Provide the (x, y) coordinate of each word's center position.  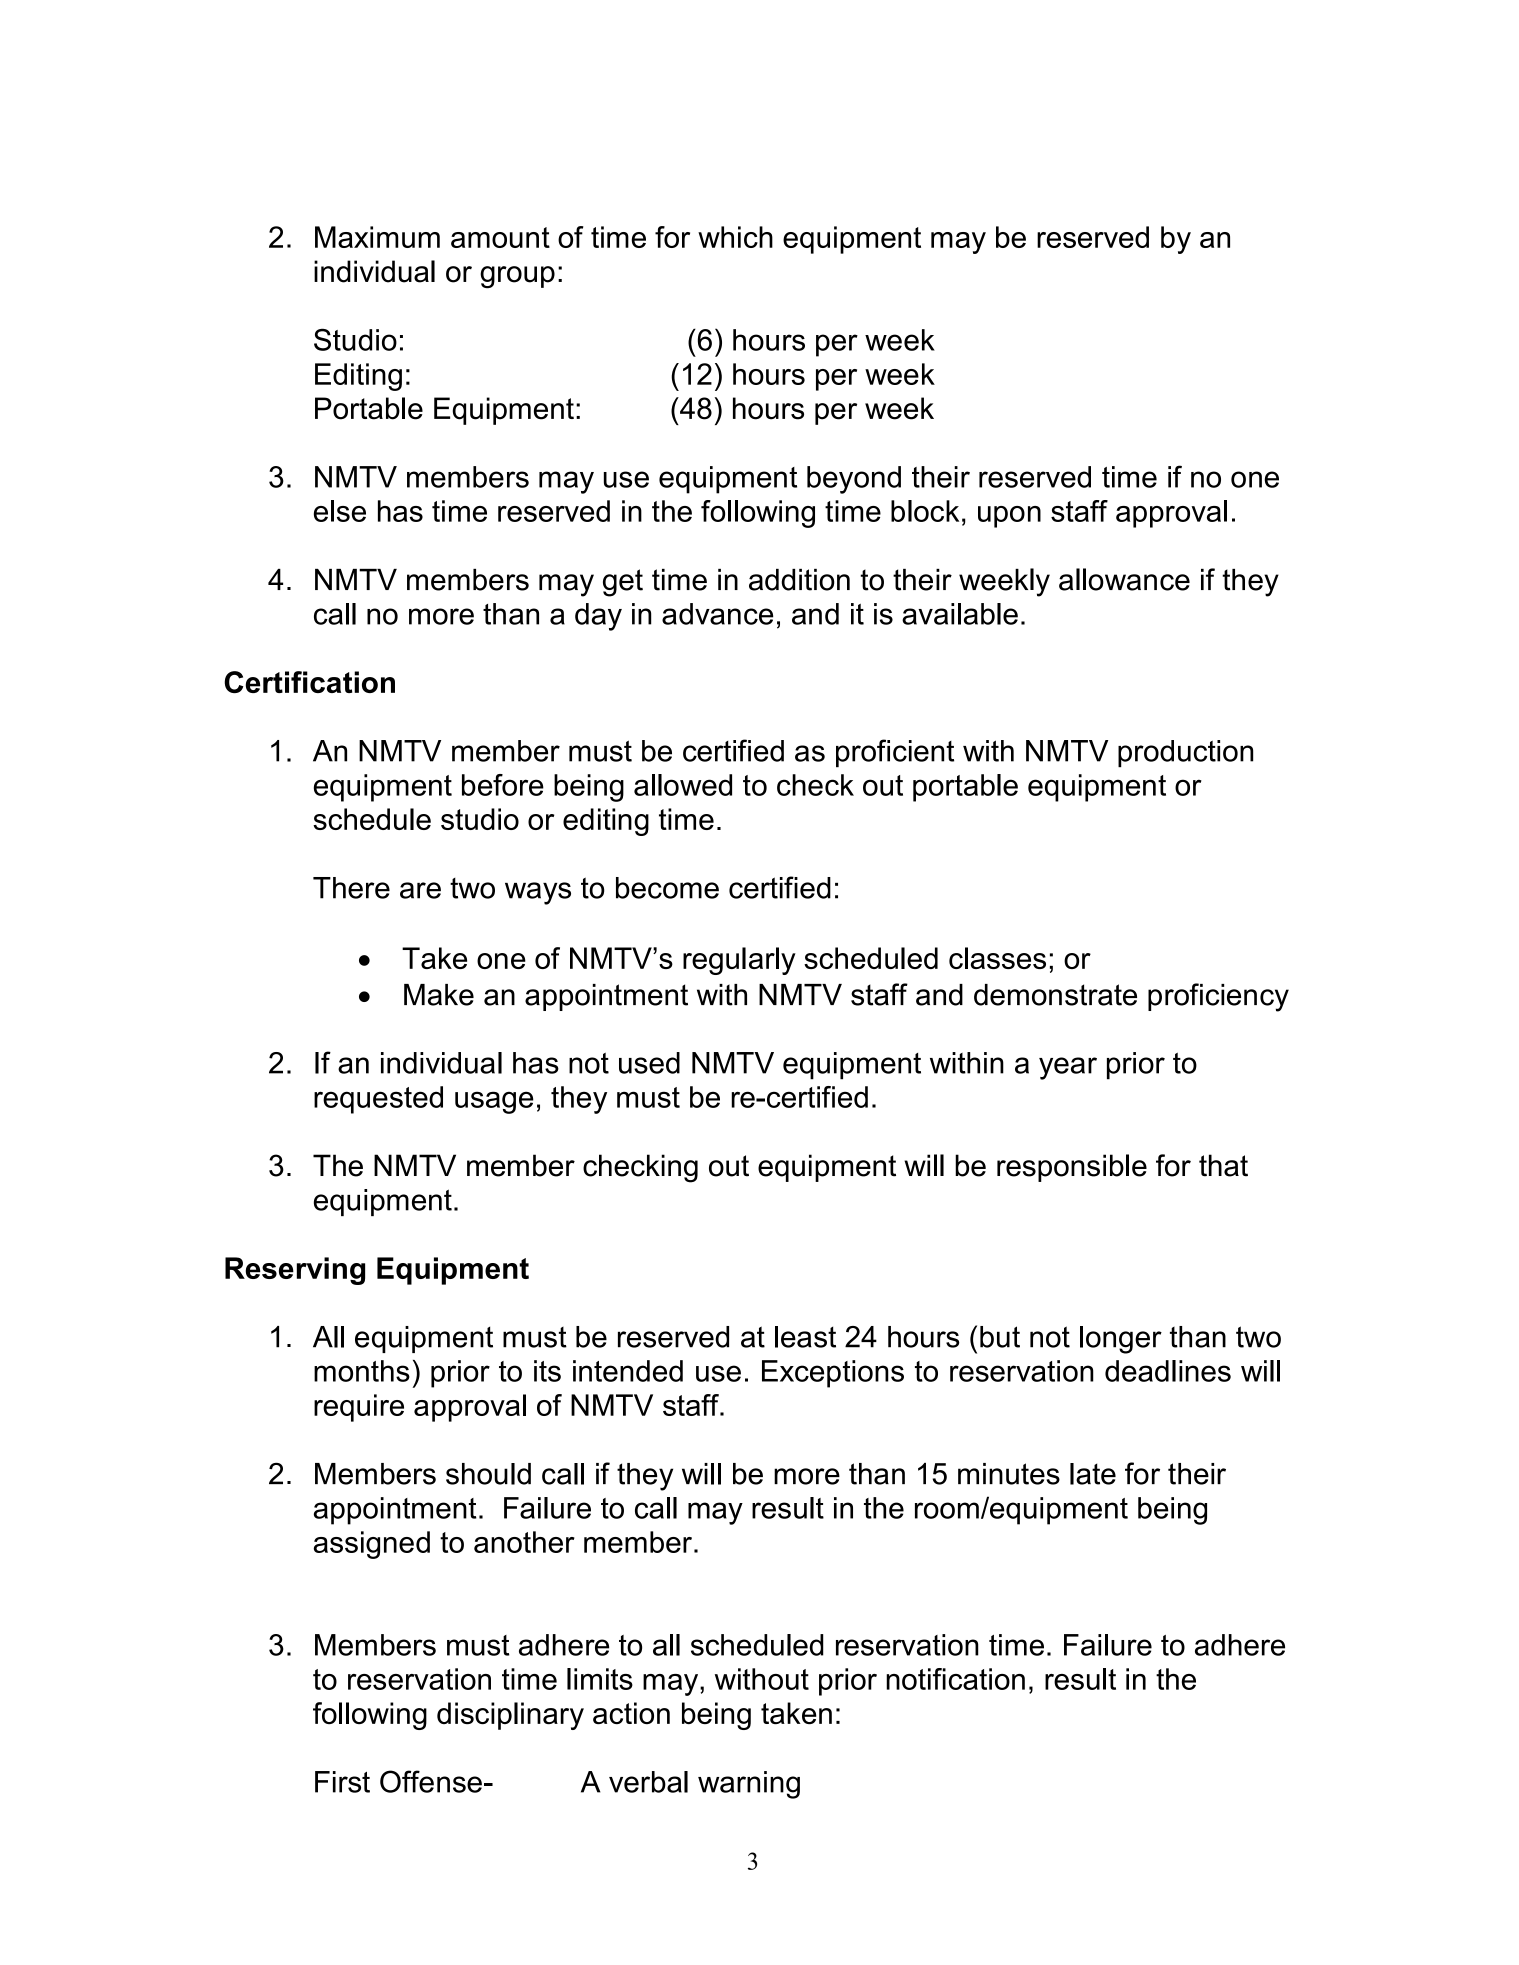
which (735, 237)
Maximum (377, 237)
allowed (683, 785)
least (805, 1337)
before (503, 785)
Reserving (295, 1271)
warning (749, 1785)
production (1185, 754)
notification (955, 1679)
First (342, 1782)
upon (1009, 517)
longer (1121, 1340)
